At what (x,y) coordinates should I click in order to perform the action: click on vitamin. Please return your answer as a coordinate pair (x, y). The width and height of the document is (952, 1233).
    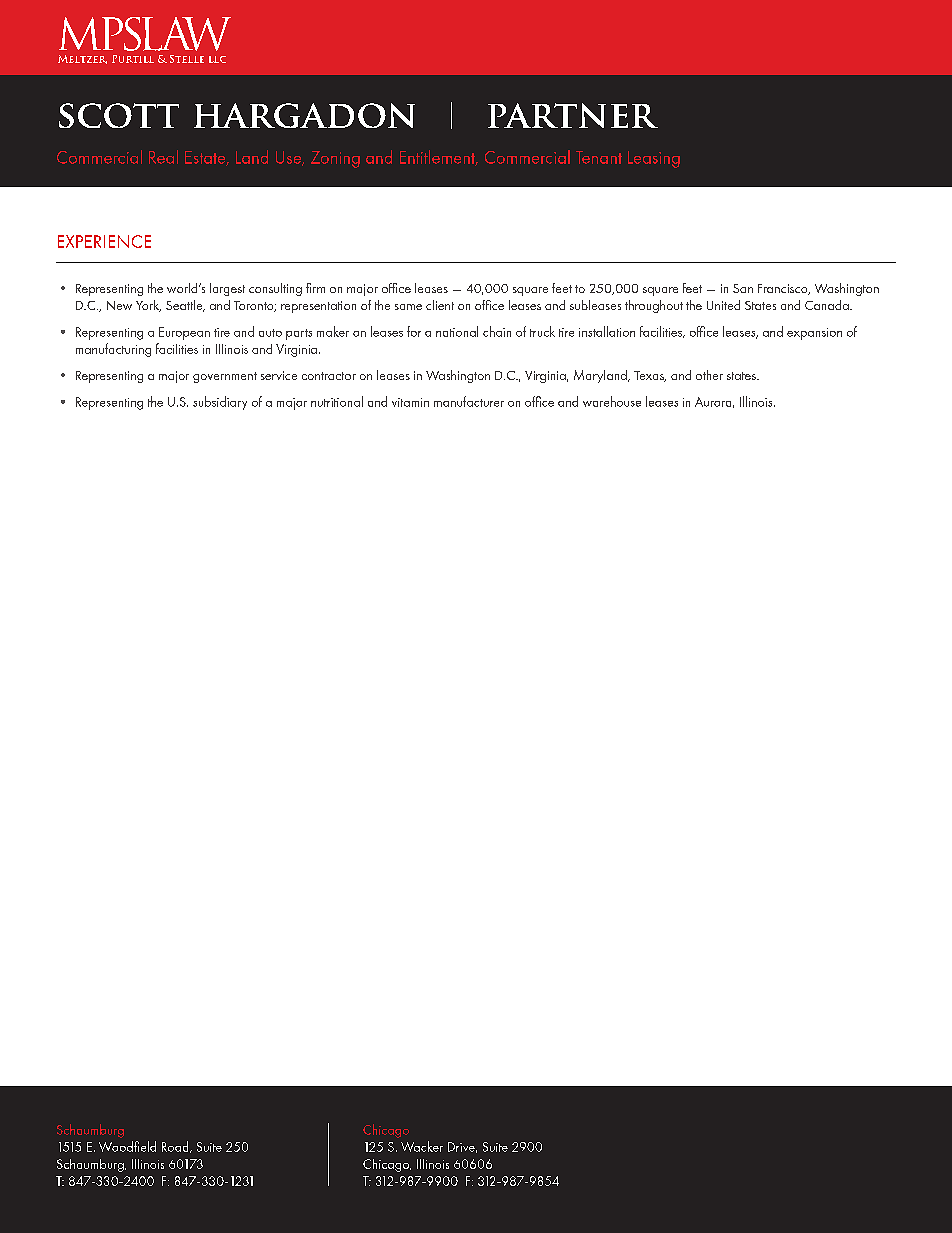
    Looking at the image, I should click on (410, 402).
